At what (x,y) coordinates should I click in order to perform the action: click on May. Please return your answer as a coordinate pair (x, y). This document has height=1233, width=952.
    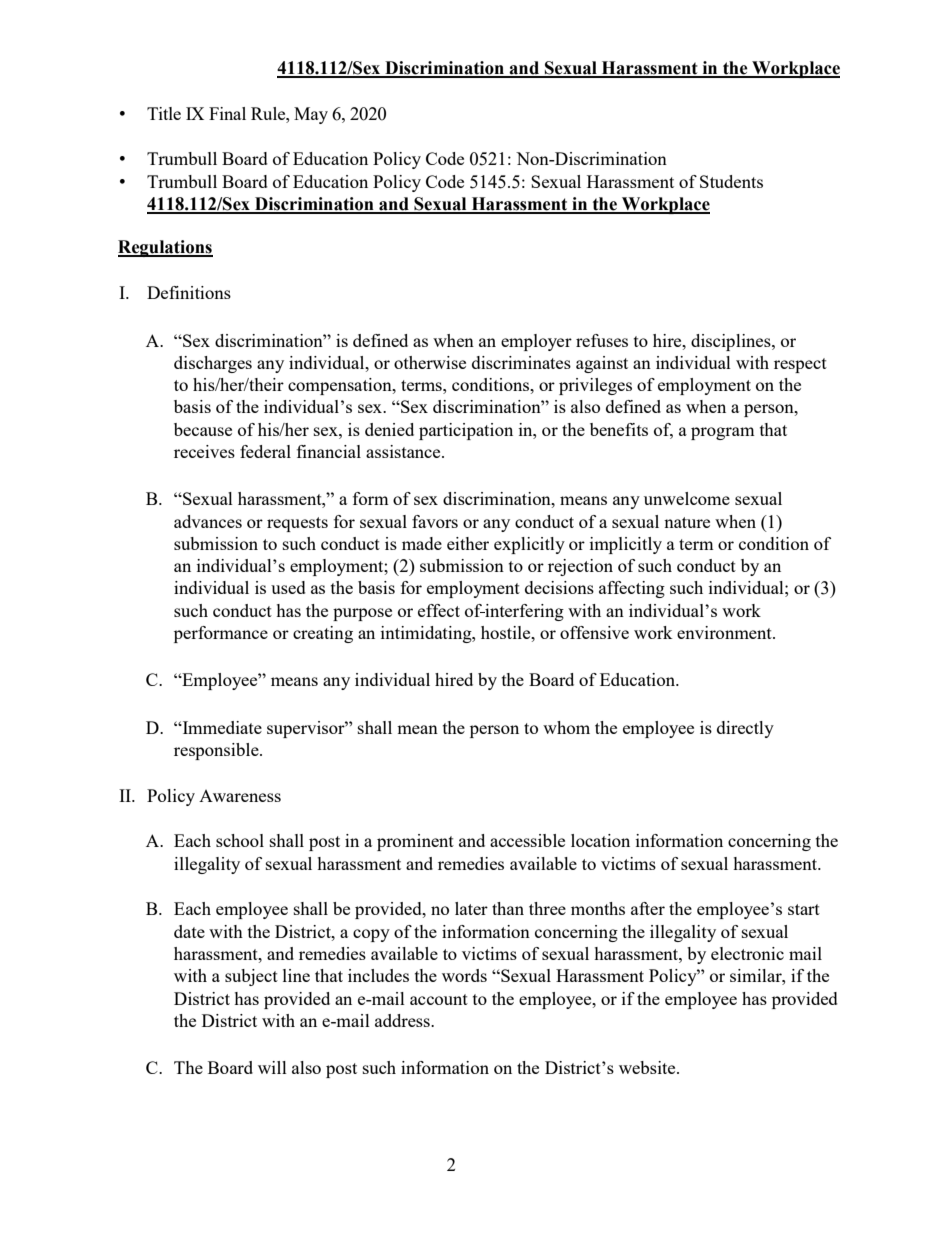
    Looking at the image, I should click on (311, 115).
